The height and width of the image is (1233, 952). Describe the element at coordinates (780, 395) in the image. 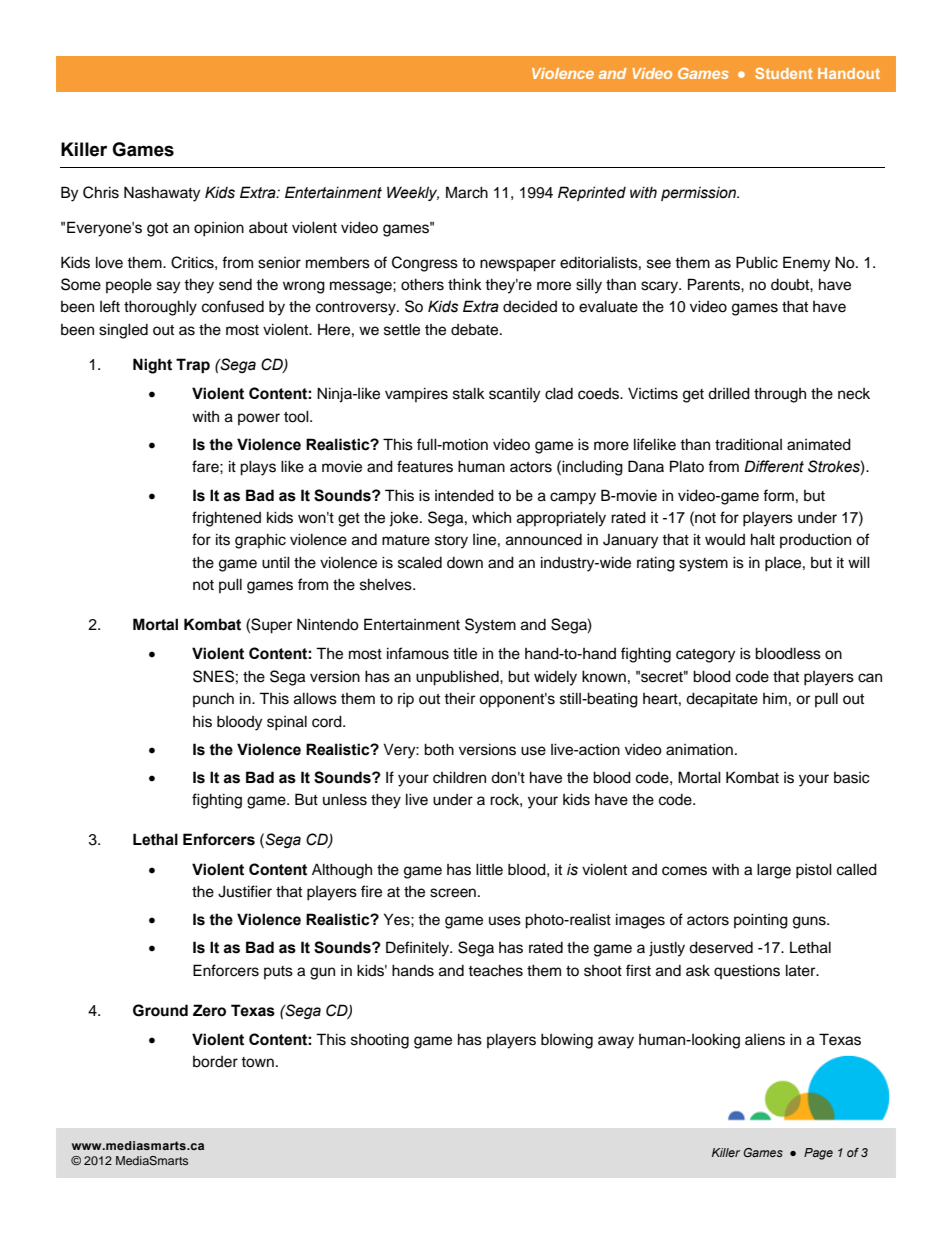

I see `through` at that location.
